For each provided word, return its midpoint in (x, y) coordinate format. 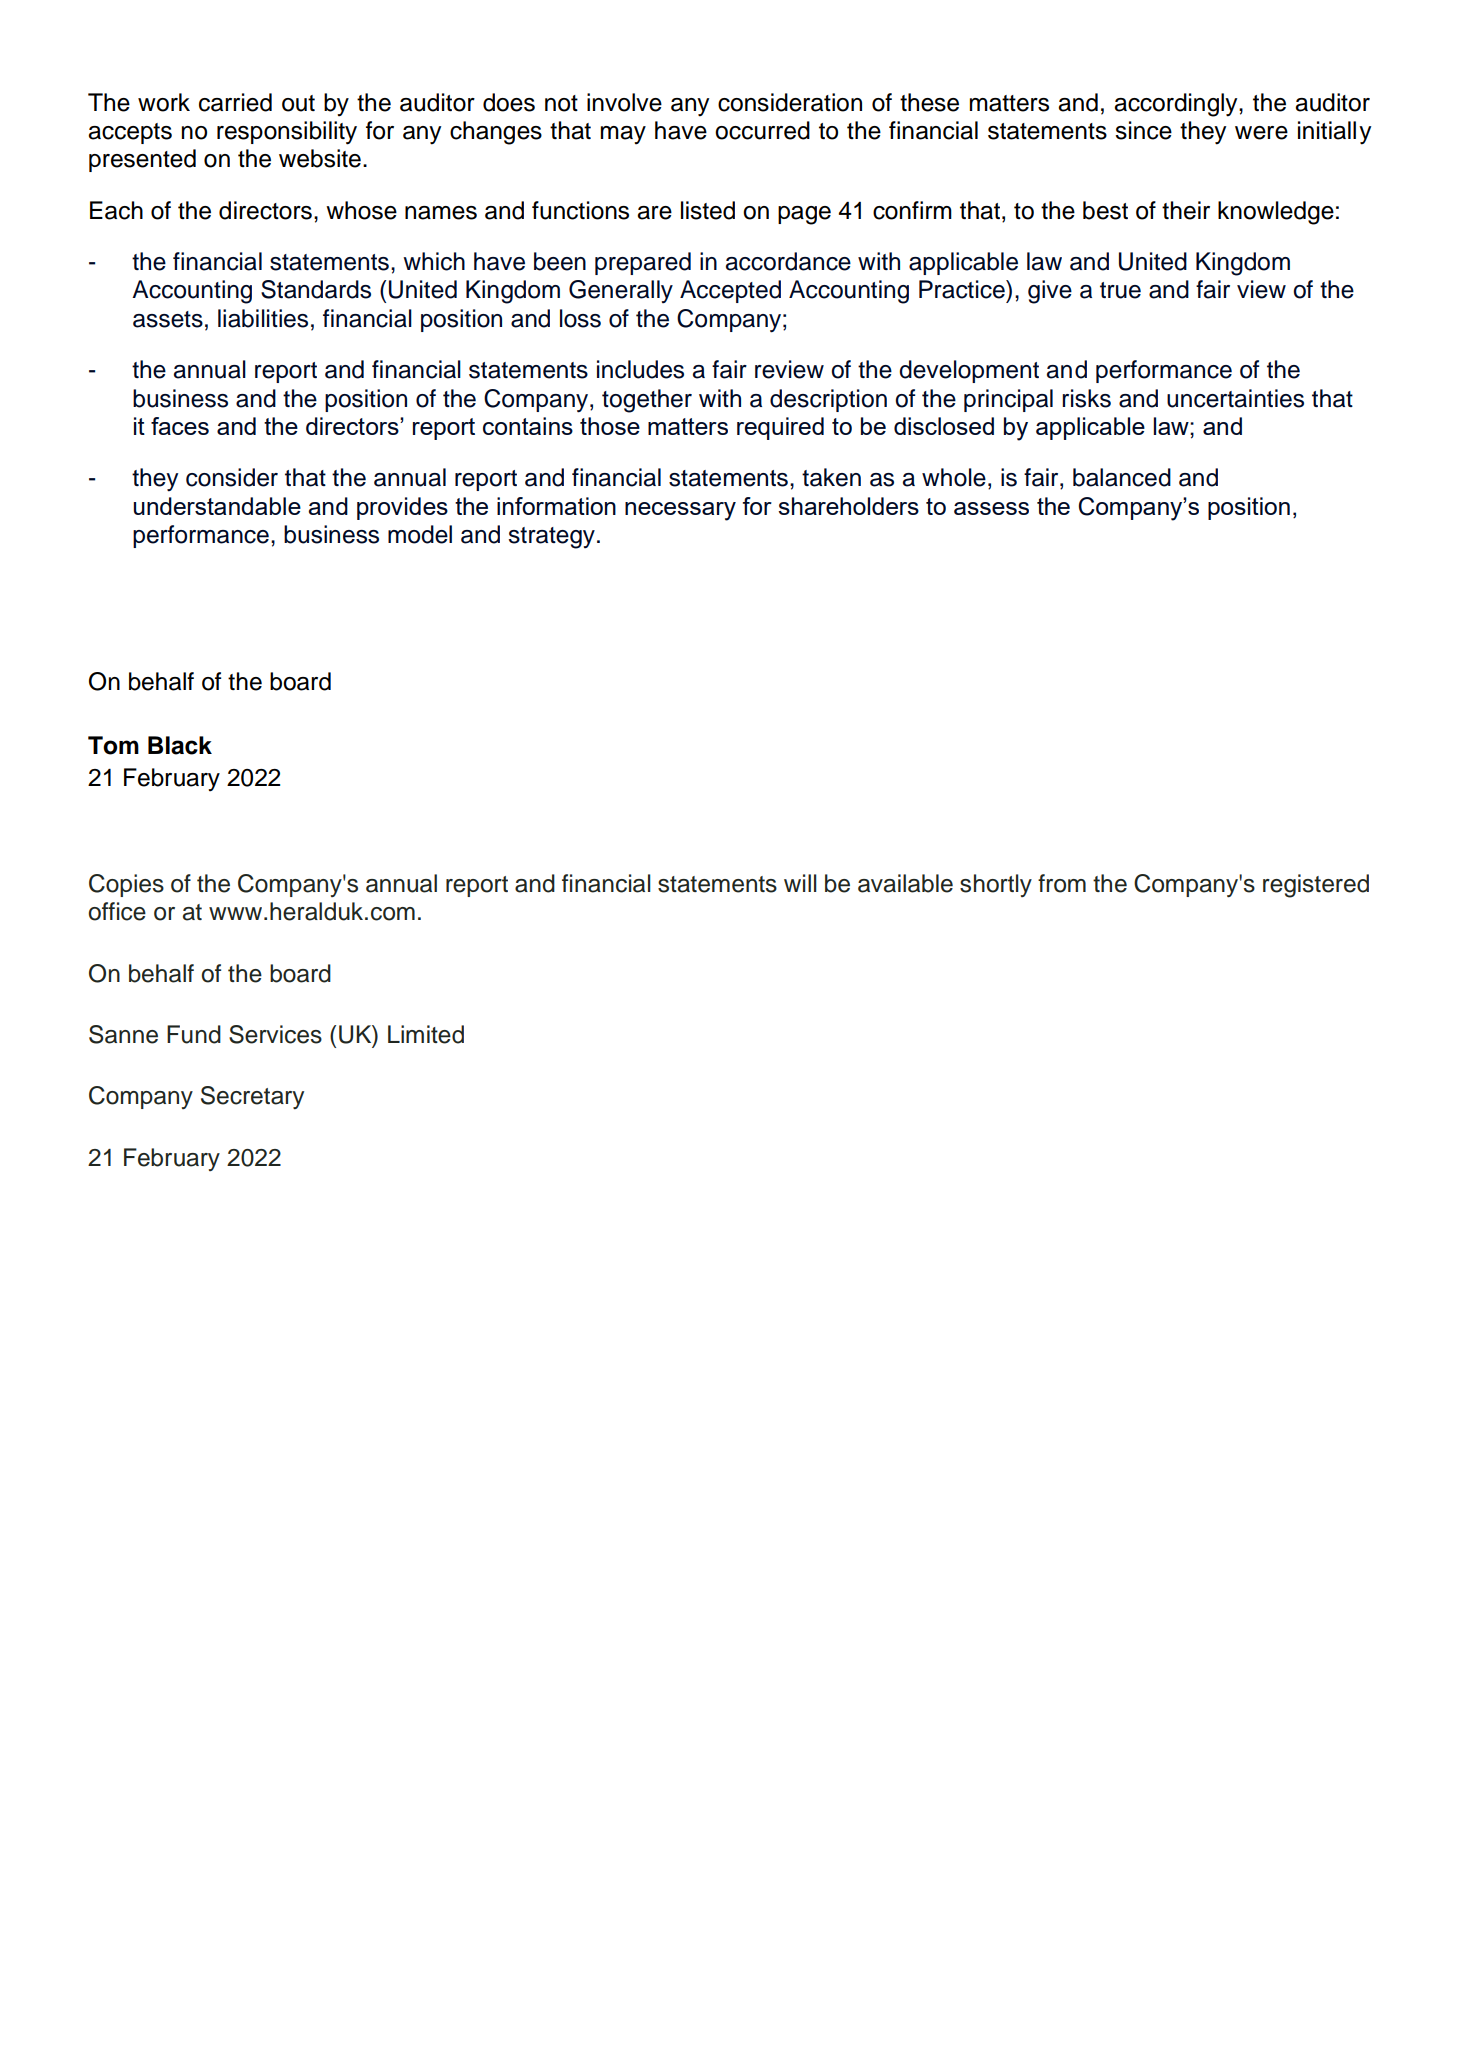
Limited (426, 1034)
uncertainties (1235, 398)
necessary (680, 511)
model (420, 534)
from (1062, 883)
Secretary (252, 1097)
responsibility (287, 133)
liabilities (263, 318)
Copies (126, 885)
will (800, 883)
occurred (762, 130)
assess (991, 508)
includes (640, 369)
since (1143, 130)
